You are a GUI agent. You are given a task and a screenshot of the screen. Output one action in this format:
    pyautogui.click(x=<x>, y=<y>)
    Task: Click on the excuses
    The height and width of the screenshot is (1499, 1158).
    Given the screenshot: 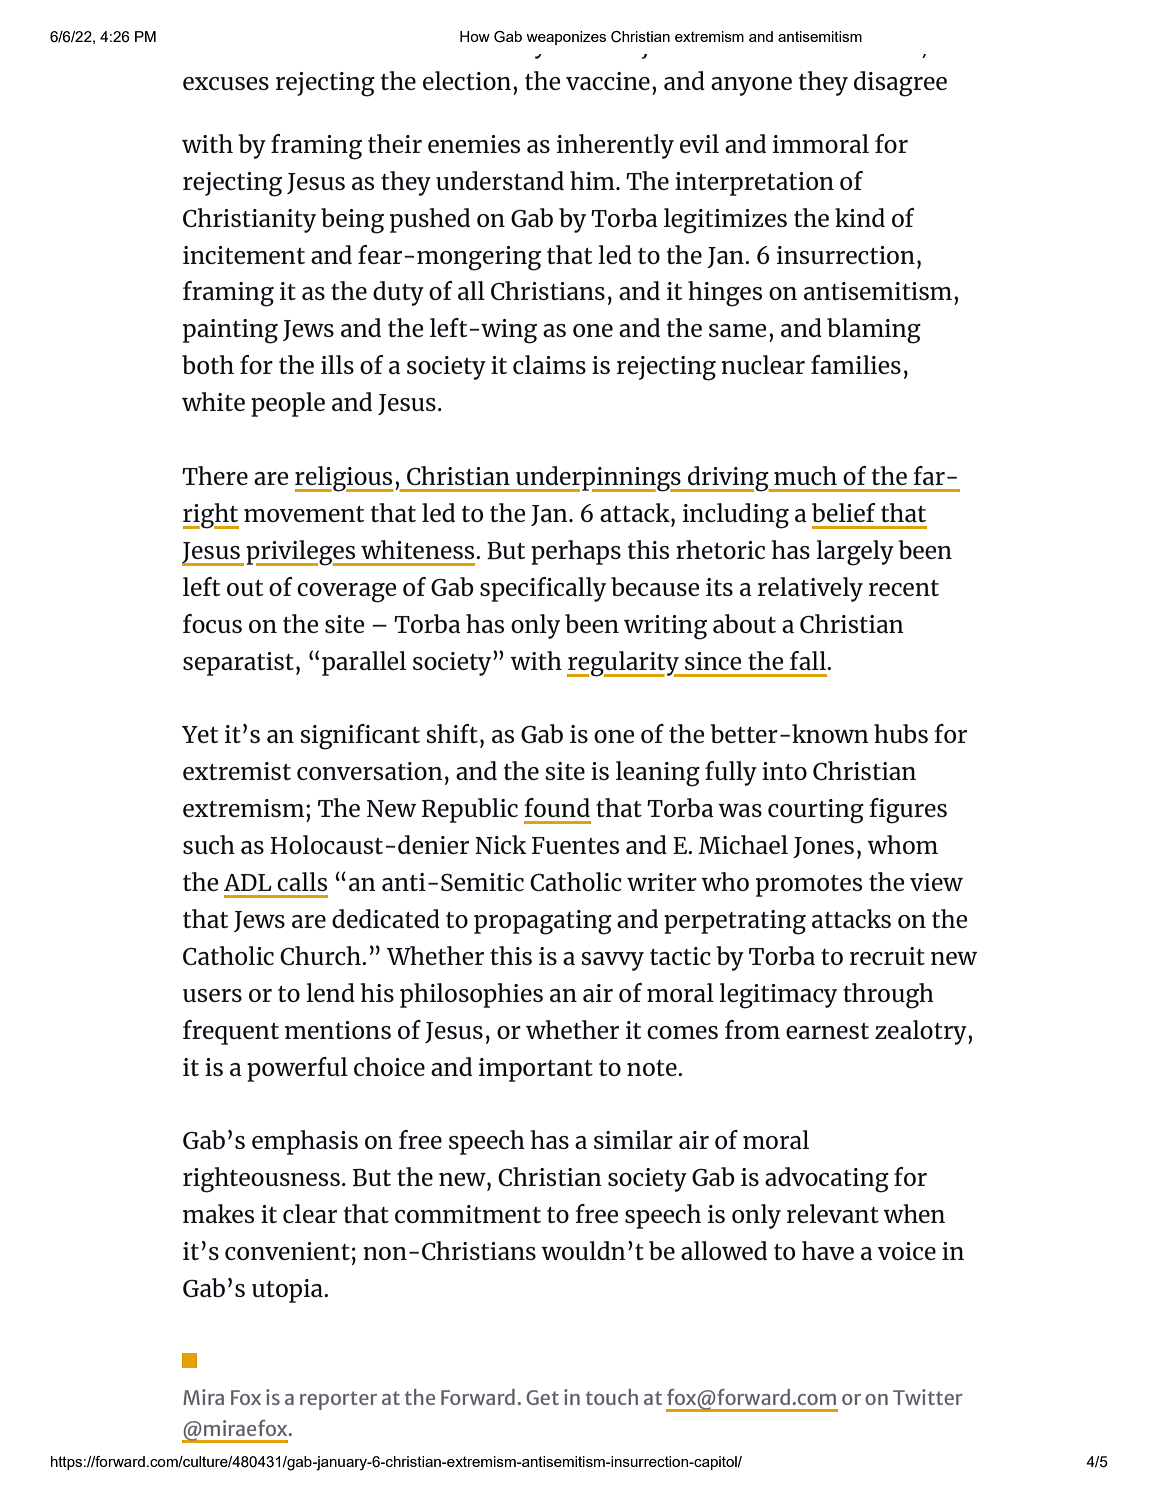 What is the action you would take?
    pyautogui.click(x=226, y=83)
